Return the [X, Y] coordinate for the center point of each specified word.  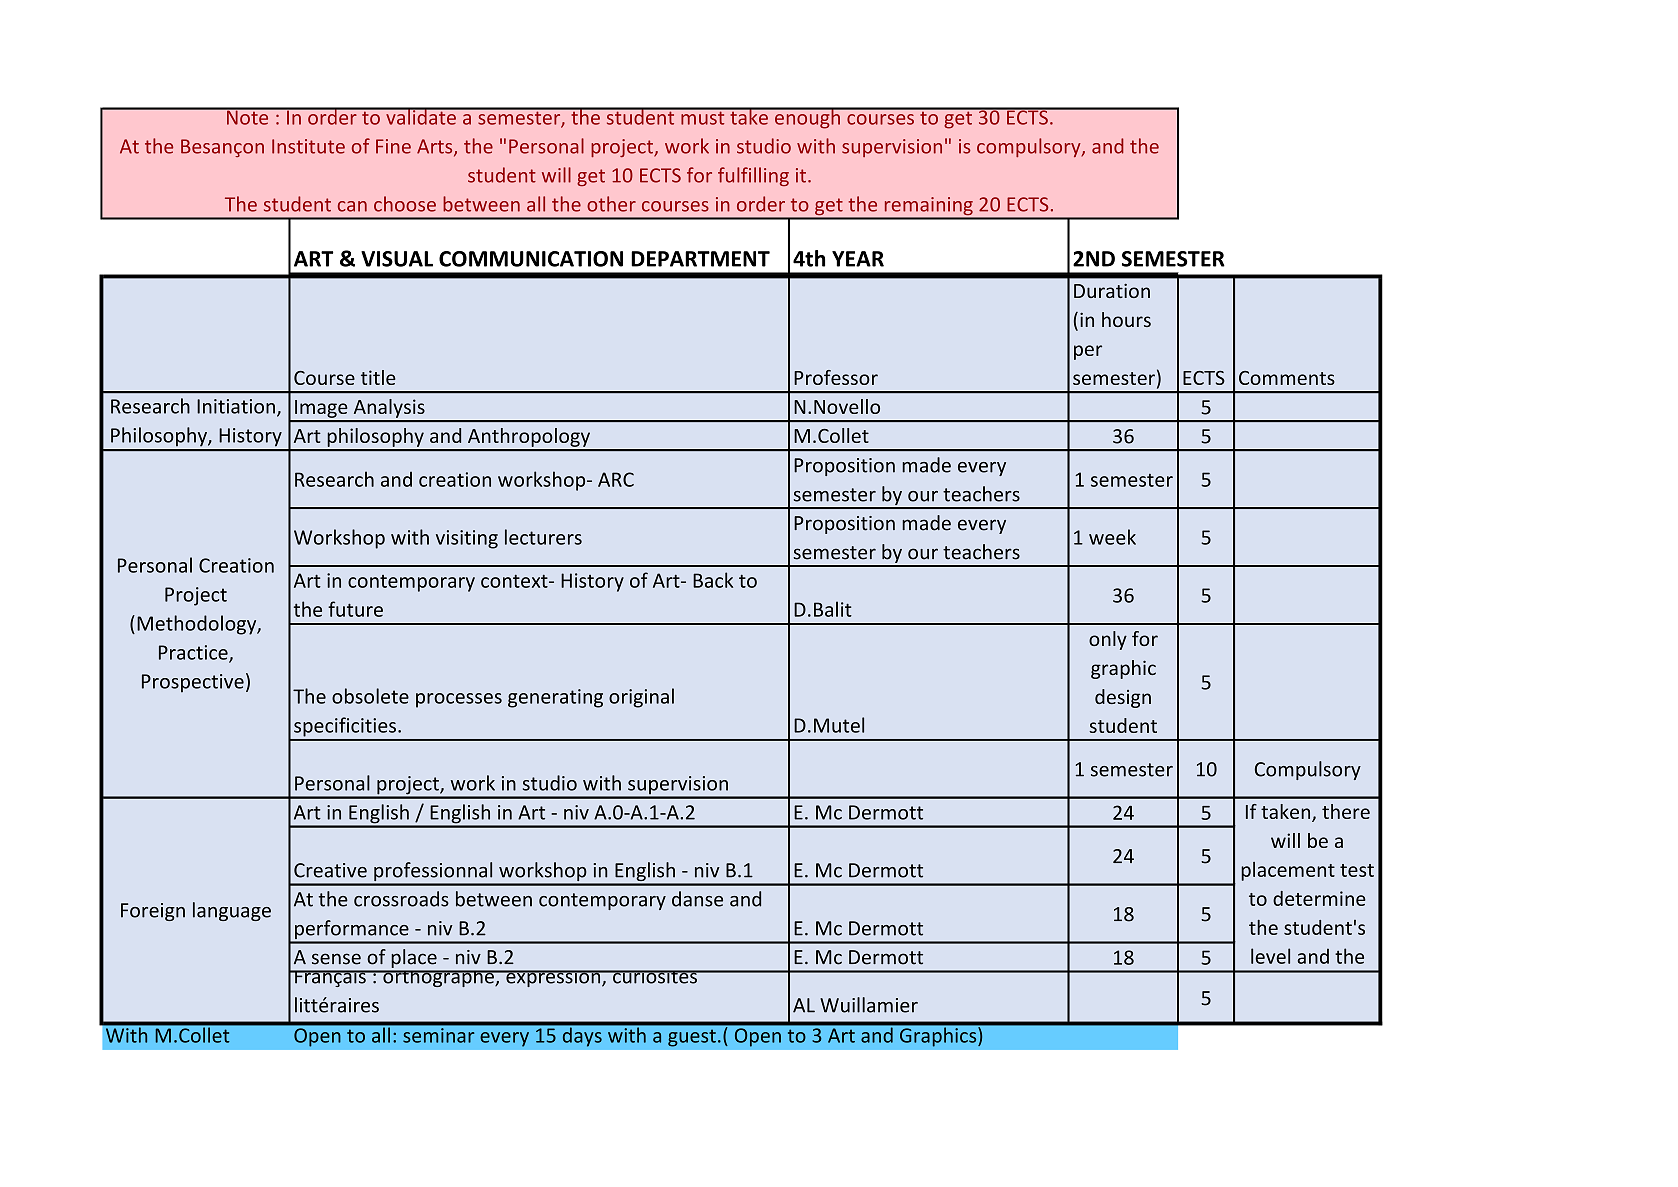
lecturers [543, 537]
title [378, 377]
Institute [308, 146]
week [1112, 537]
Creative [330, 870]
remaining [928, 207]
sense [336, 959]
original [641, 698]
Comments [1287, 378]
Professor [836, 377]
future [355, 609]
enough [807, 118]
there [1346, 811]
